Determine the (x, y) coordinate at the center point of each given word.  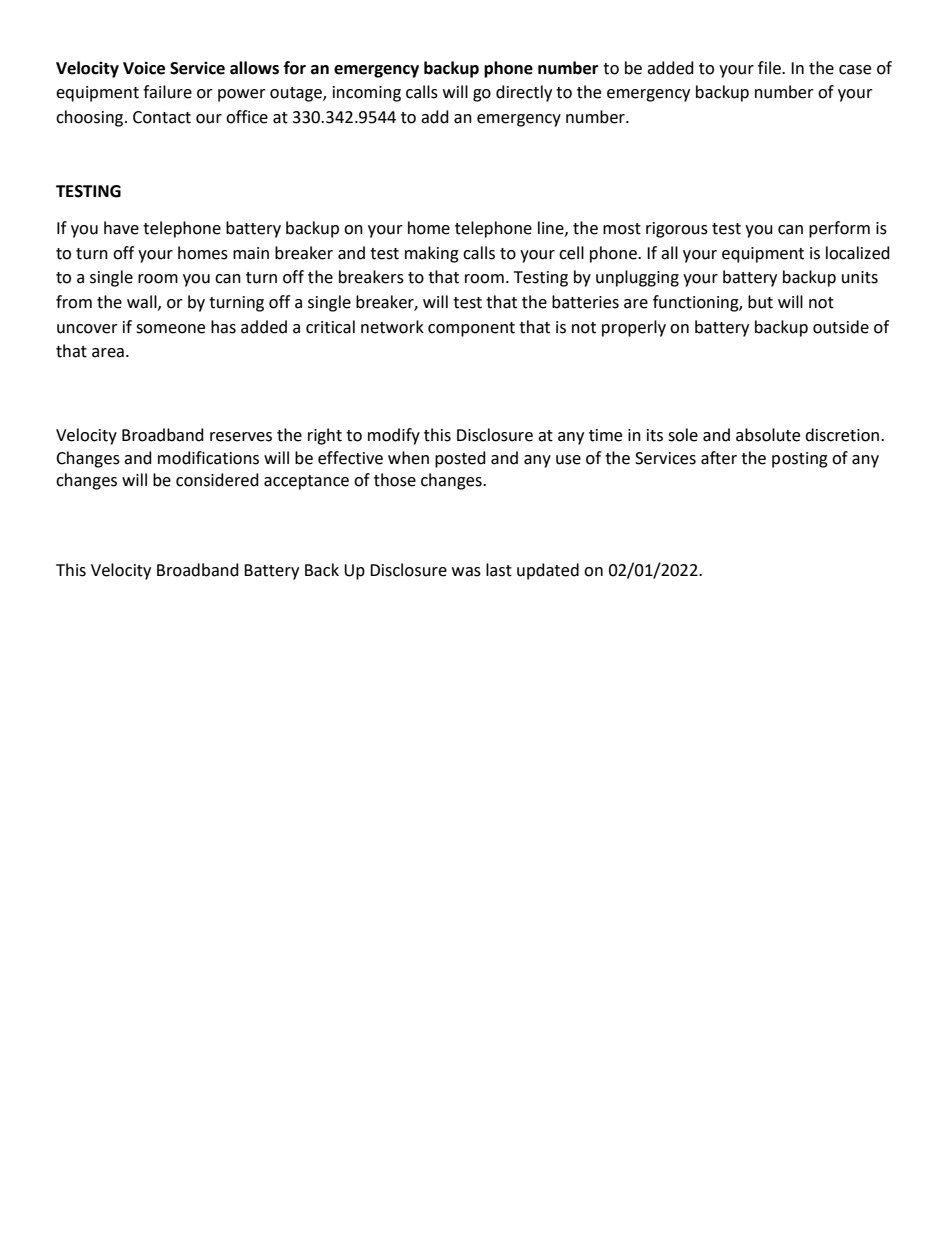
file (770, 68)
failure (167, 92)
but (760, 302)
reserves (241, 437)
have (121, 228)
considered (217, 480)
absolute (768, 435)
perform (839, 229)
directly (524, 93)
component (471, 329)
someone (170, 329)
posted (460, 459)
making (432, 254)
